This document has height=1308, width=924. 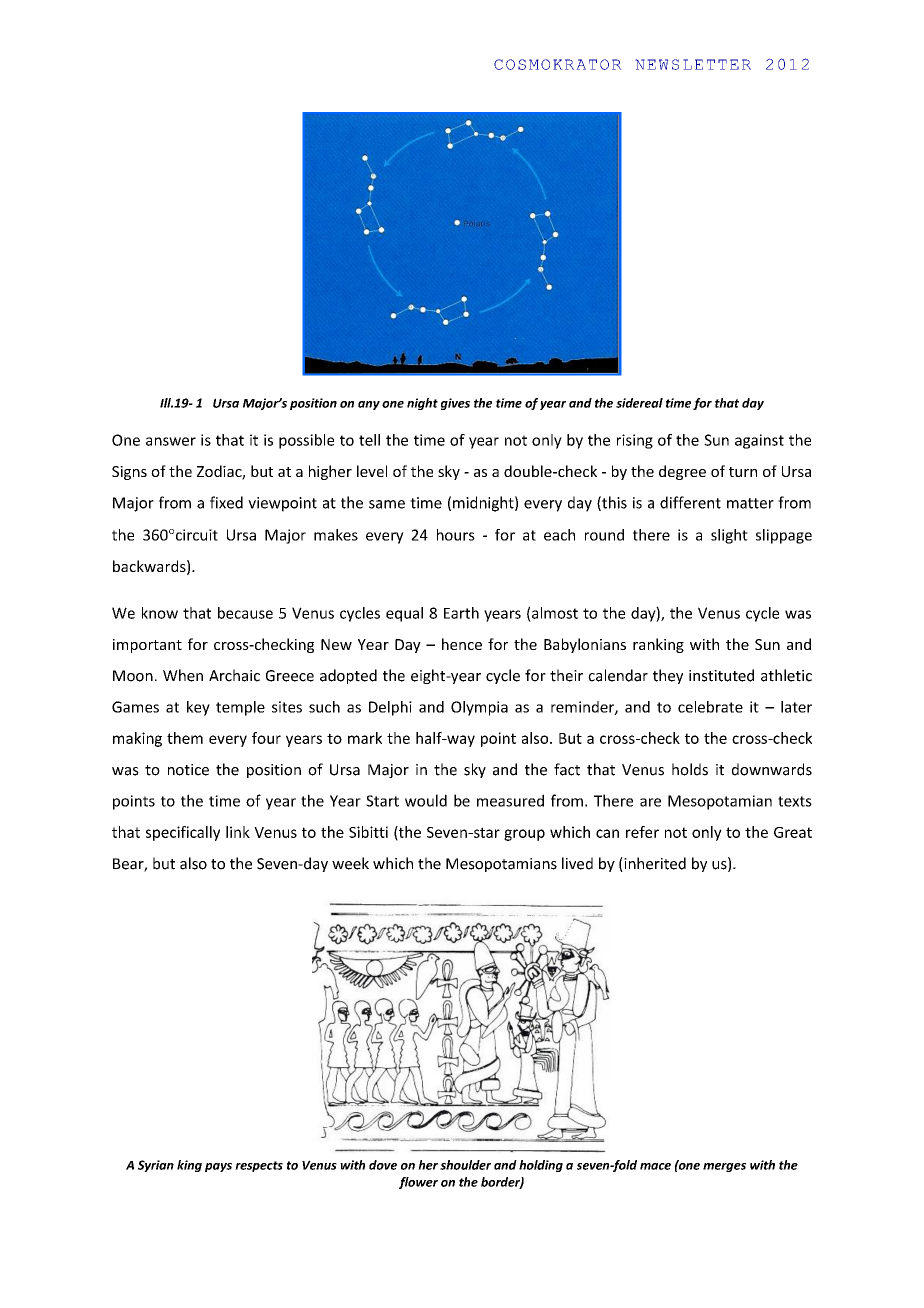 I want to click on because, so click(x=245, y=613).
